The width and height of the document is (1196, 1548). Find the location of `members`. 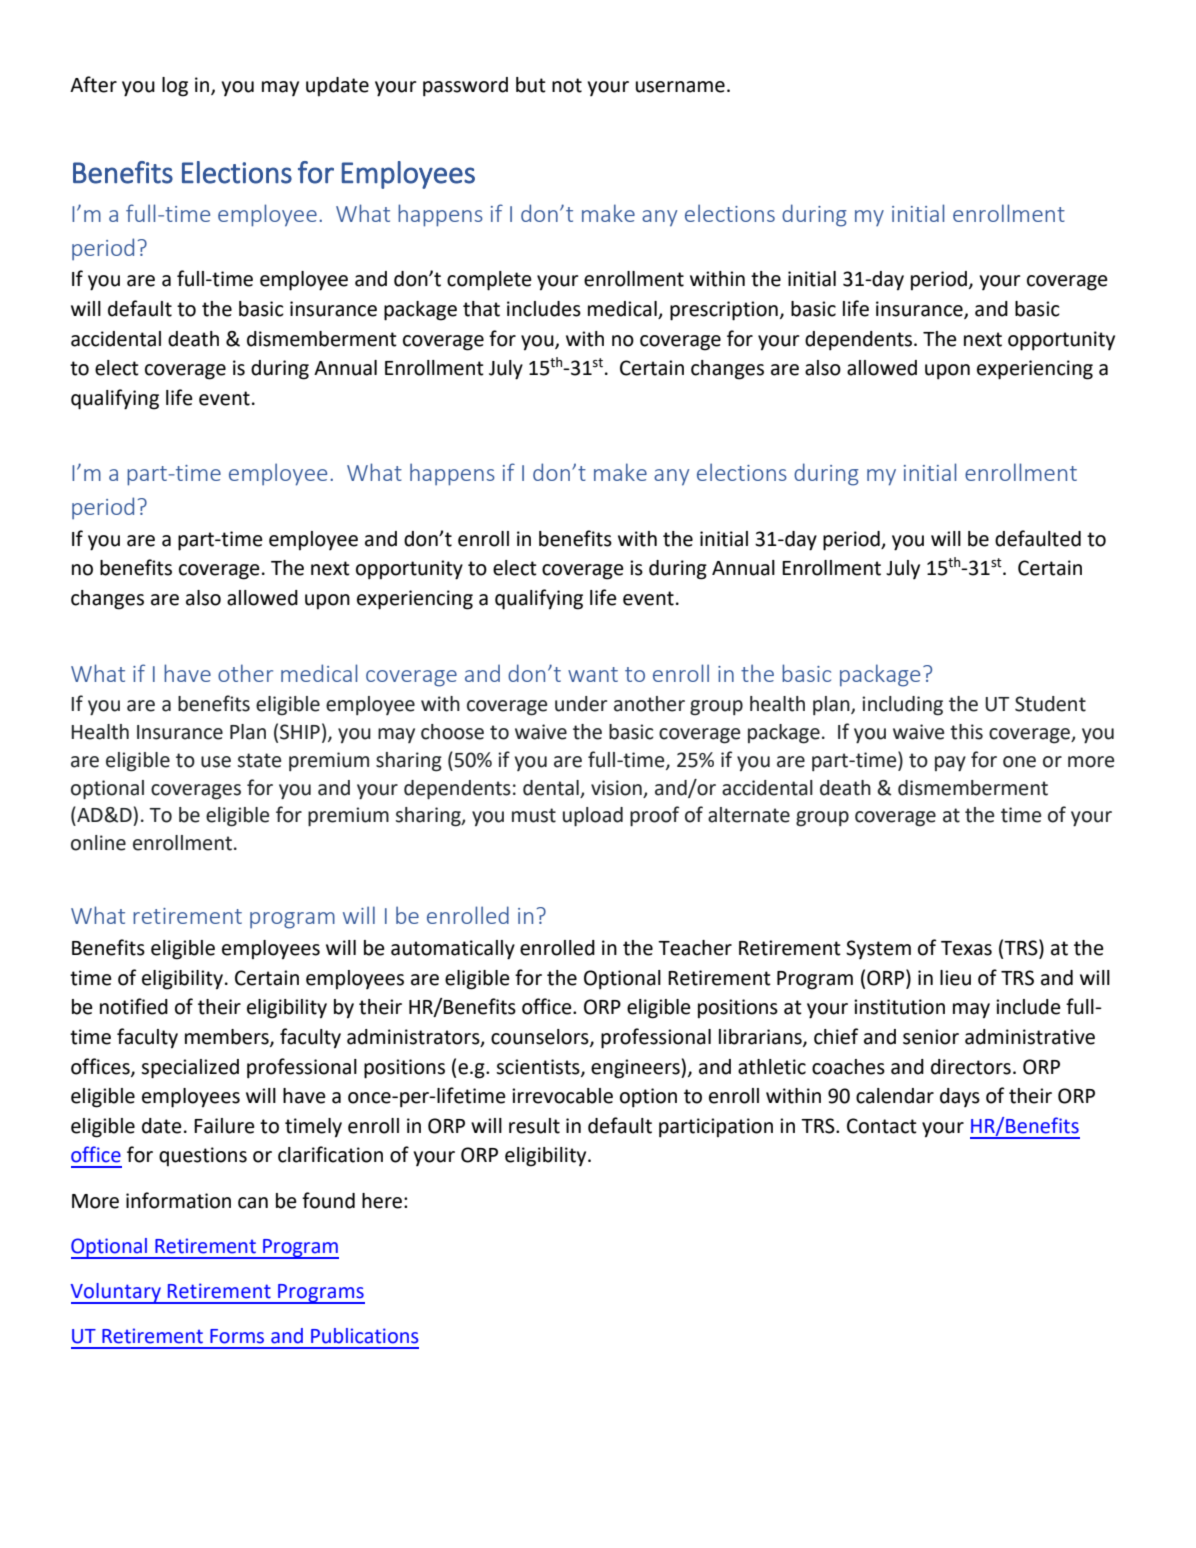

members is located at coordinates (228, 1038).
